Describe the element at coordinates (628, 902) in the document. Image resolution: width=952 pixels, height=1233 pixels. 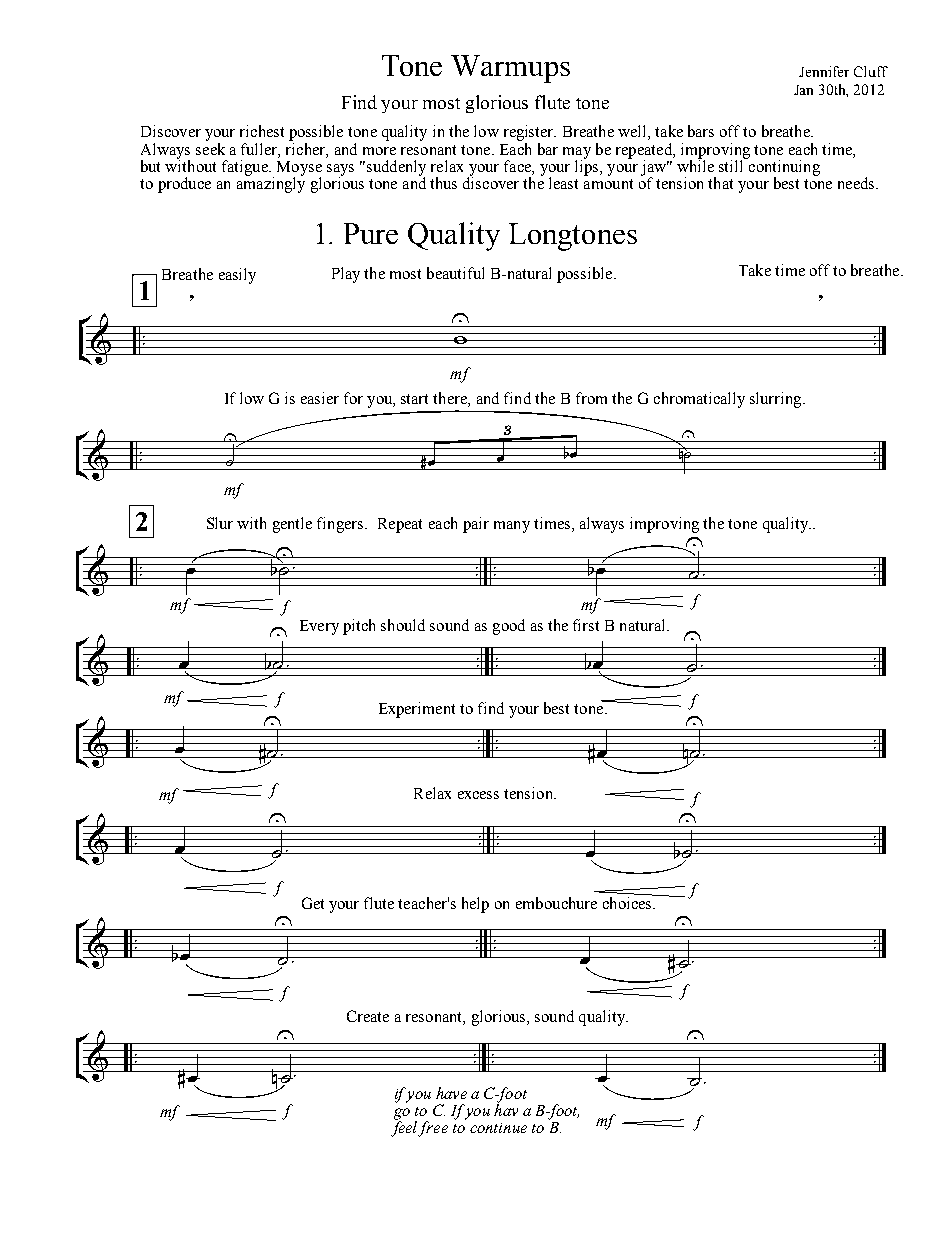
I see `choices` at that location.
